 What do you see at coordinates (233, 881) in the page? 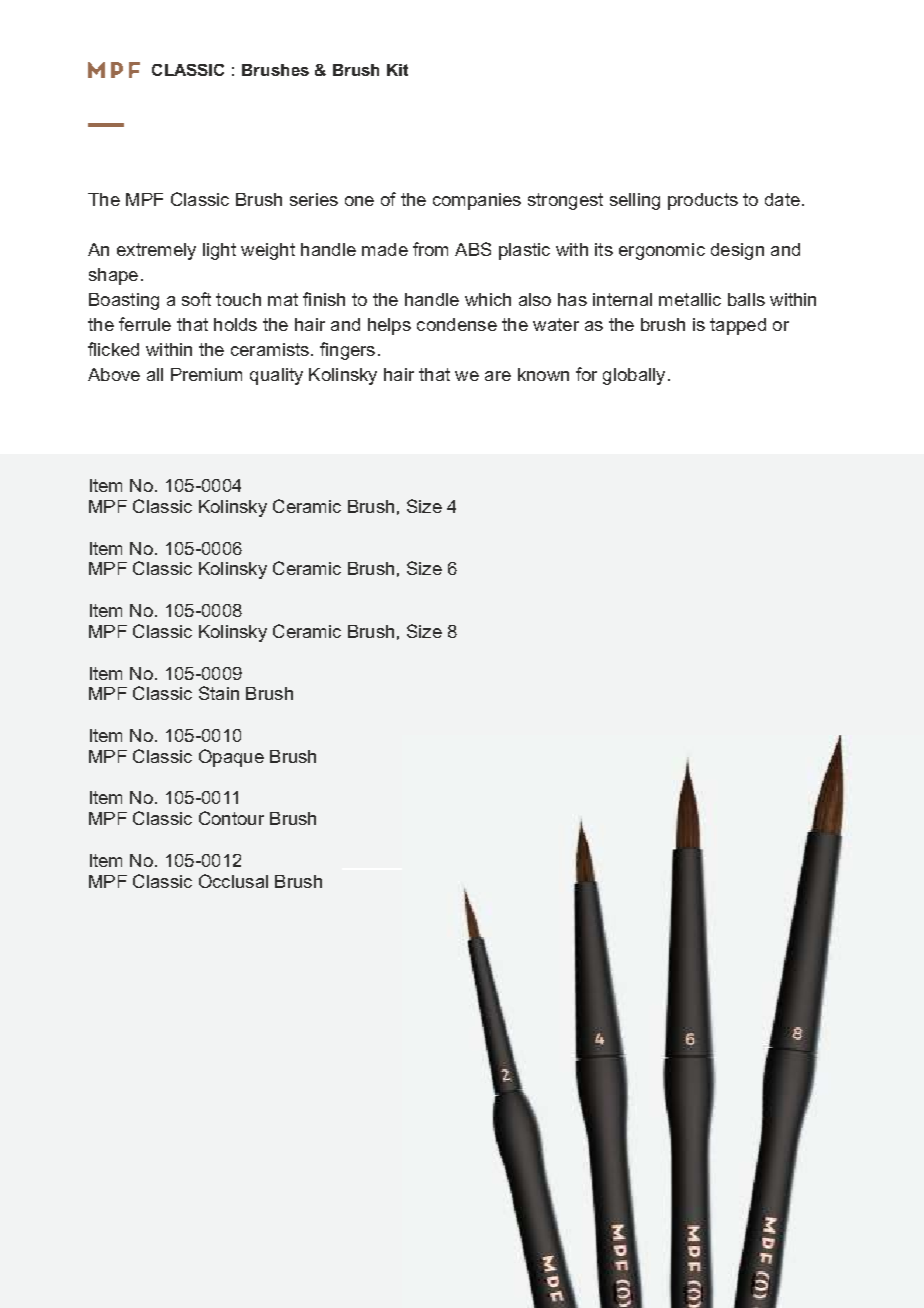
I see `Occlusal` at bounding box center [233, 881].
